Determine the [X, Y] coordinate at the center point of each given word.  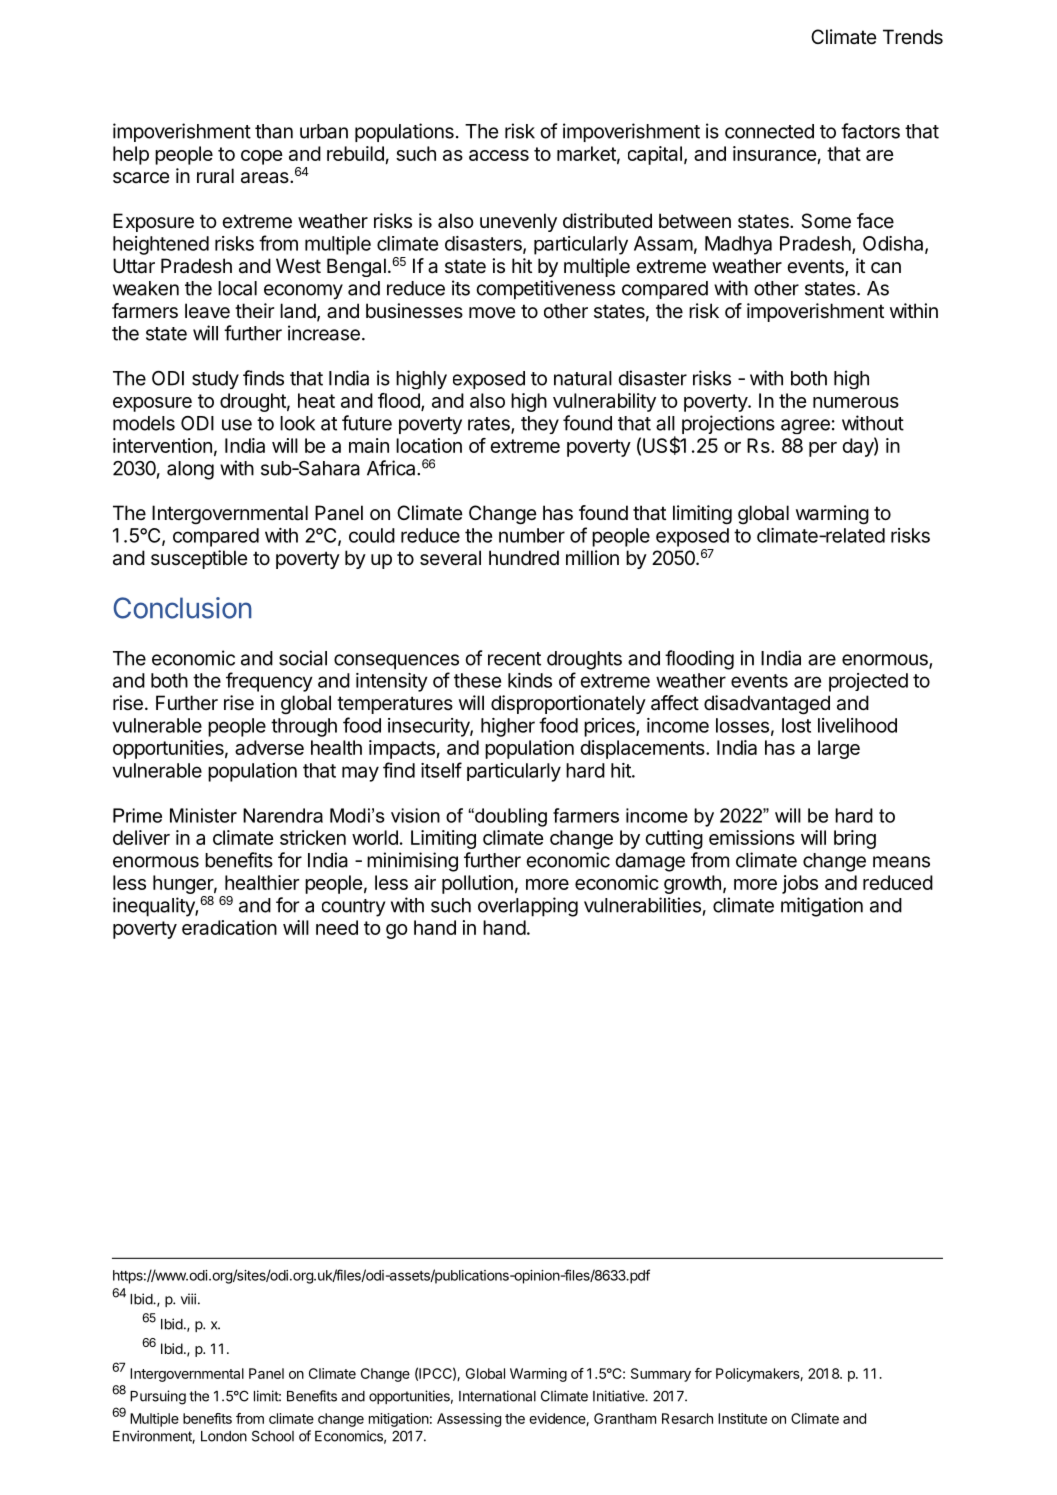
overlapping [528, 907]
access [499, 155]
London [224, 1436]
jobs [800, 884]
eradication [229, 927]
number [532, 535]
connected [769, 131]
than [274, 131]
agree [805, 426]
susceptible [199, 559]
